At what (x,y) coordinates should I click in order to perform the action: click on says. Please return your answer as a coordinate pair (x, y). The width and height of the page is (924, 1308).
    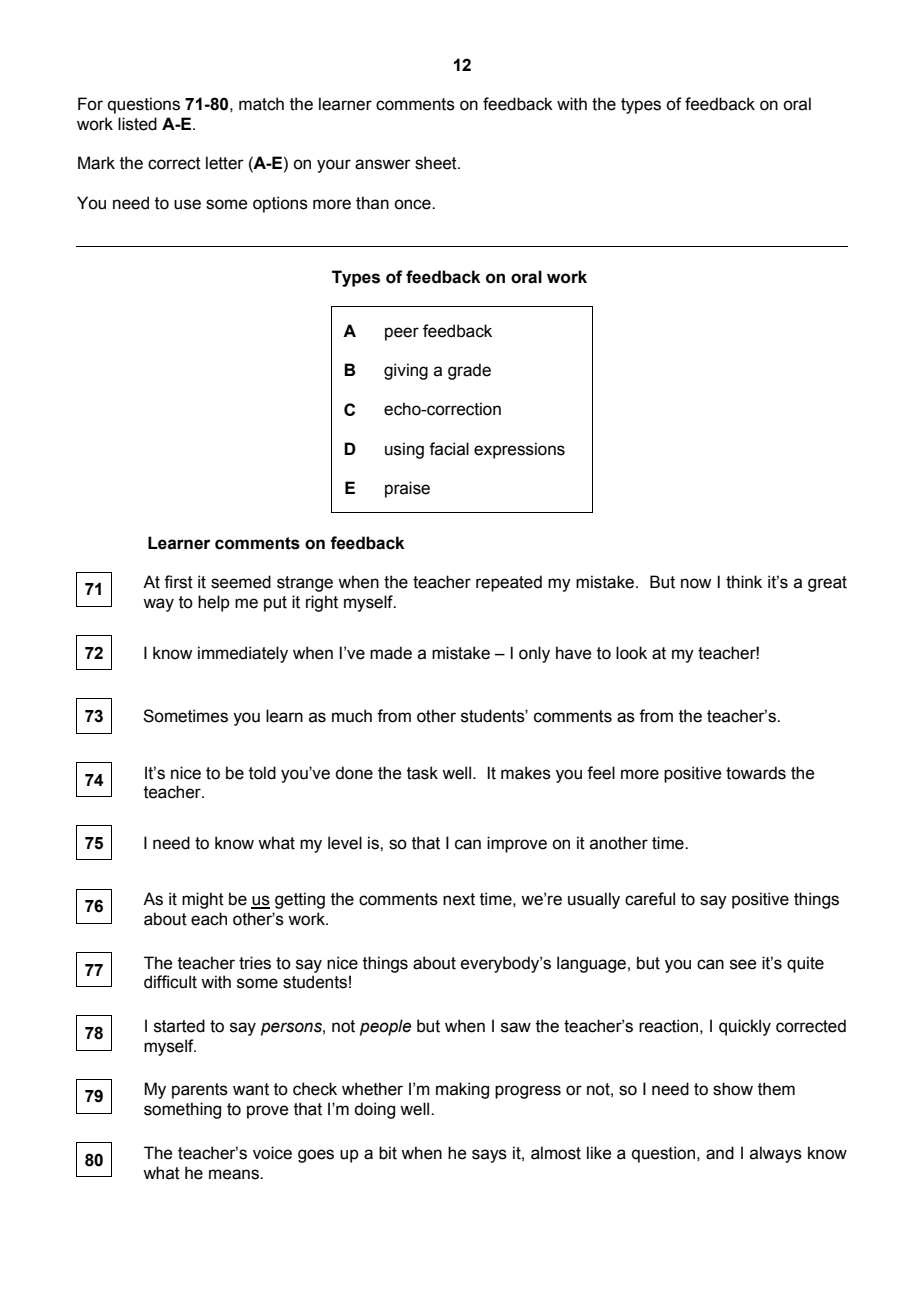
    Looking at the image, I should click on (489, 1156).
